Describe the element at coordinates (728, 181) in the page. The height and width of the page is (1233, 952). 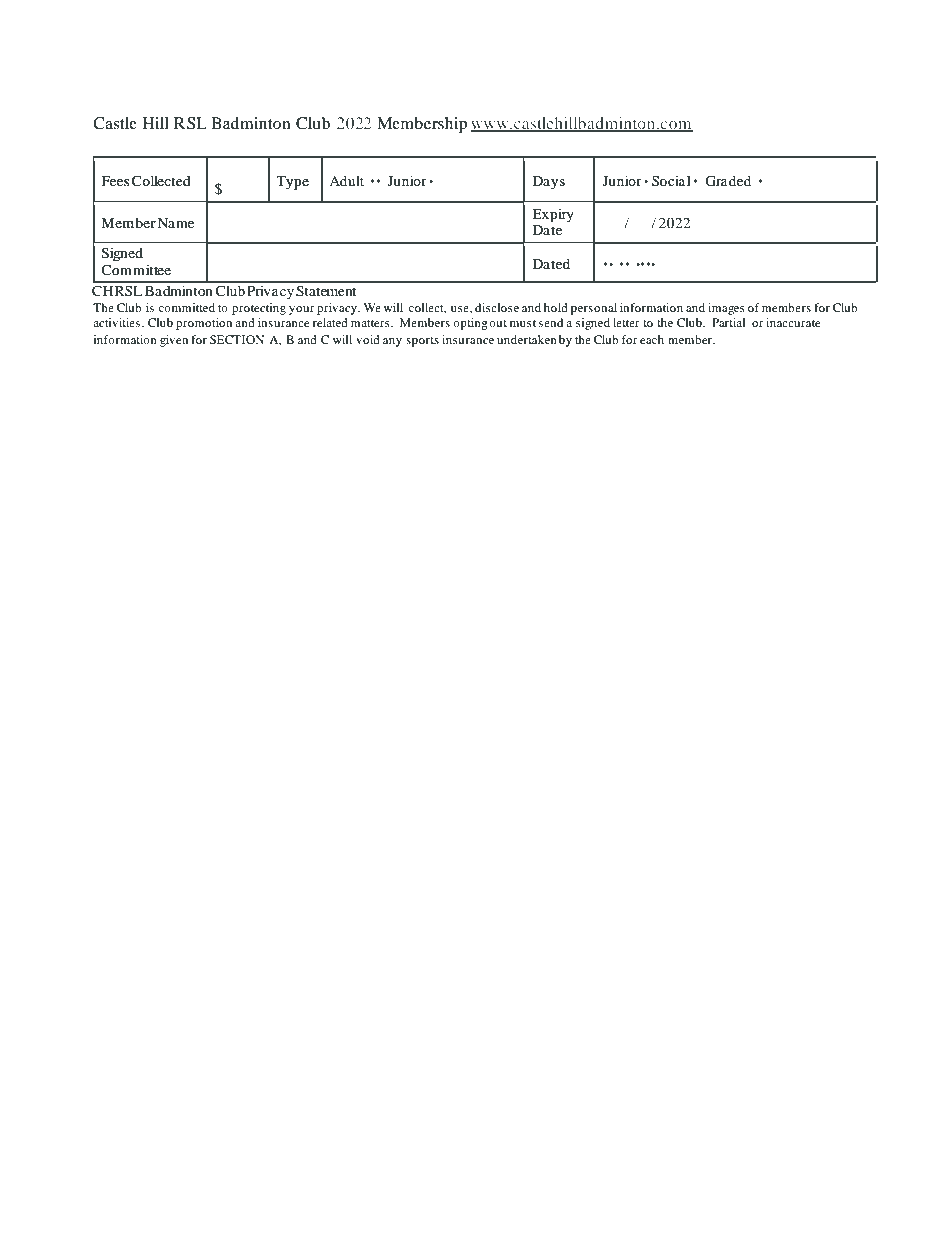
I see `Graded` at that location.
